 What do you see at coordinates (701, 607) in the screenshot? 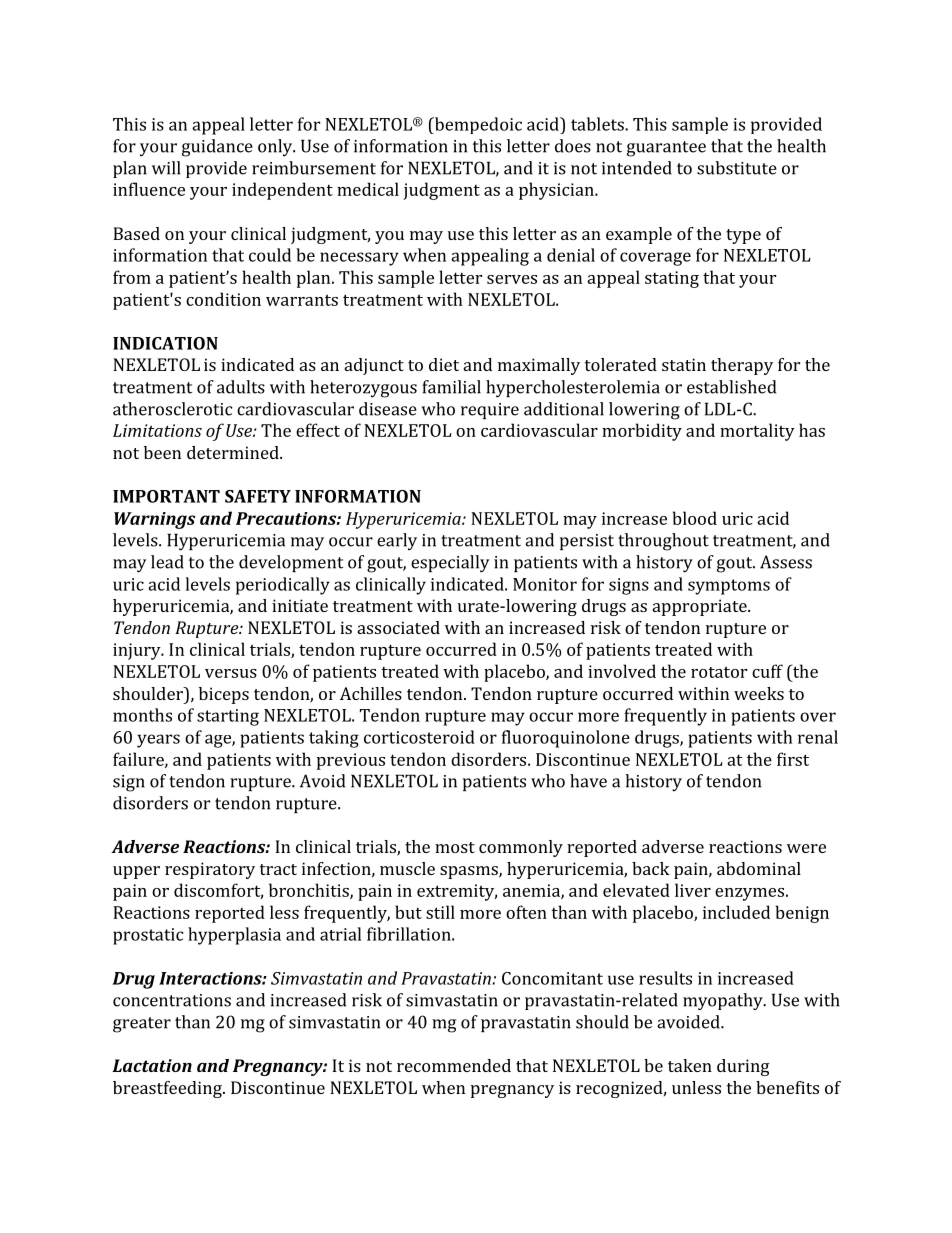
I see `appropriate` at bounding box center [701, 607].
